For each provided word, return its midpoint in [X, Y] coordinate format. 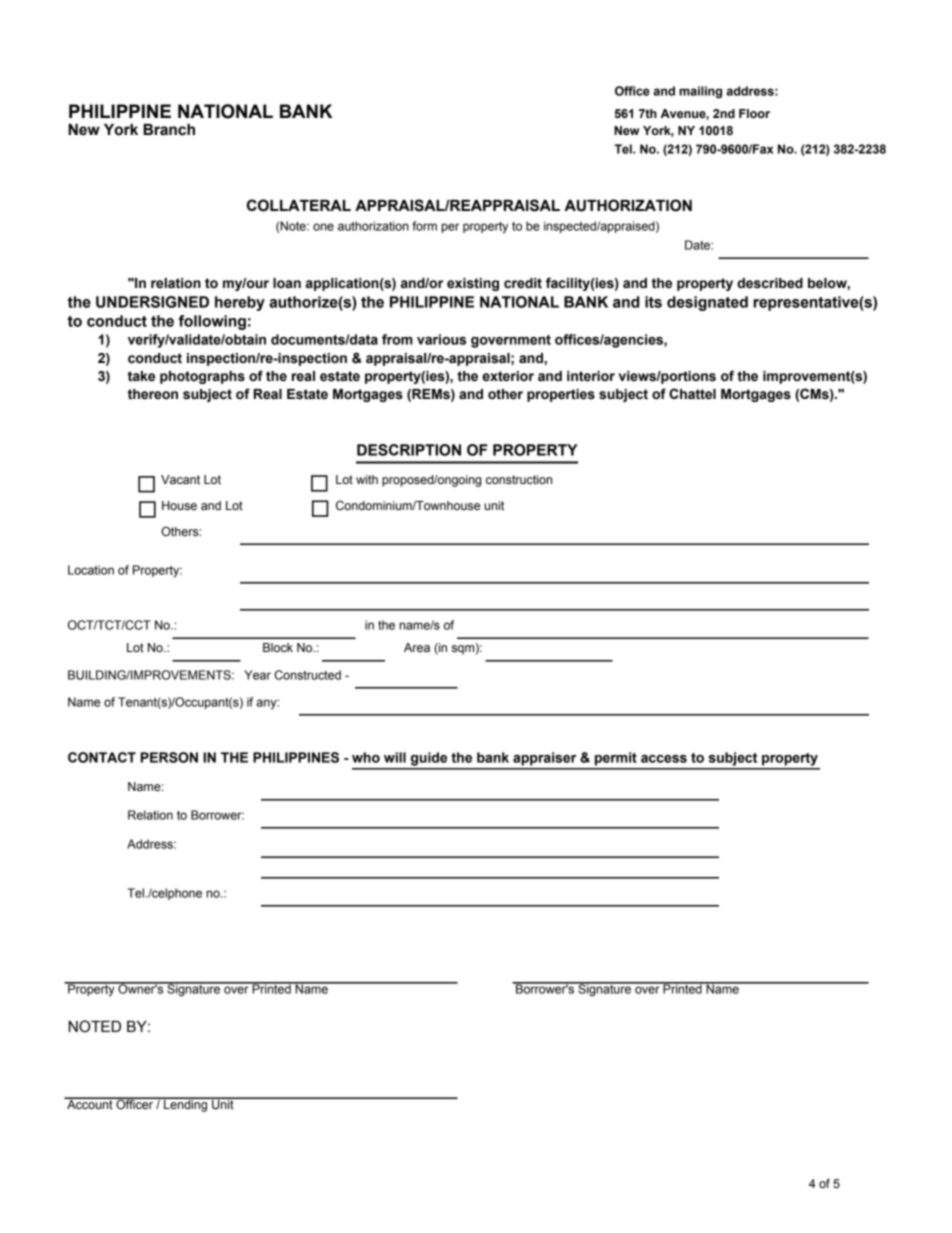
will [395, 757]
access [664, 759]
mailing [700, 92]
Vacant [180, 479]
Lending [185, 1104]
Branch [169, 130]
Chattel [692, 394]
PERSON [169, 757]
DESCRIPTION [409, 450]
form [424, 226]
